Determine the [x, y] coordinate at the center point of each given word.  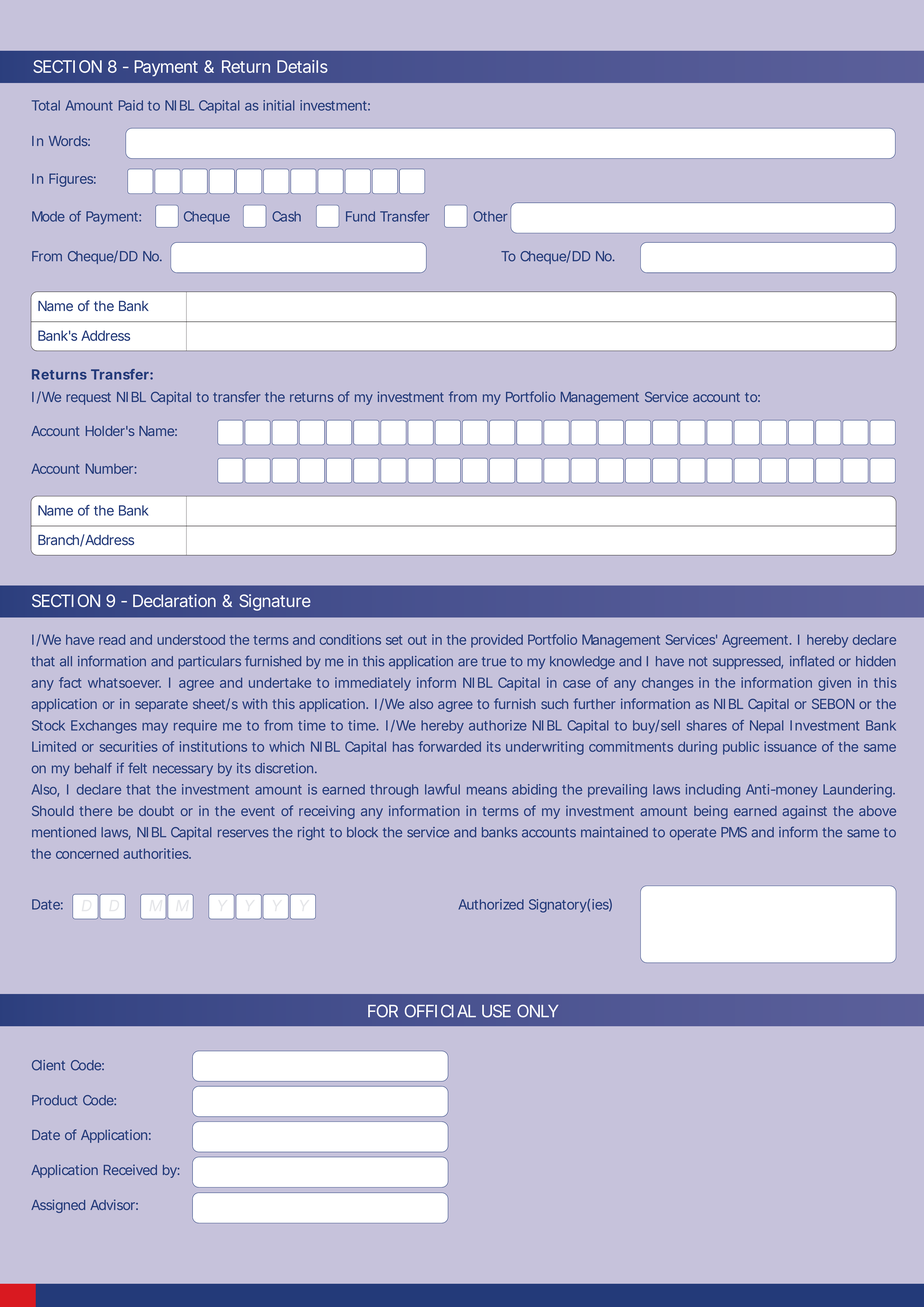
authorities [157, 853]
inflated [812, 661]
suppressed [748, 662]
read [112, 639]
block [362, 832]
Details [302, 66]
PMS [734, 832]
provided [497, 641]
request [88, 398]
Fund [360, 216]
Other [490, 216]
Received [130, 1170]
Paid [131, 105]
